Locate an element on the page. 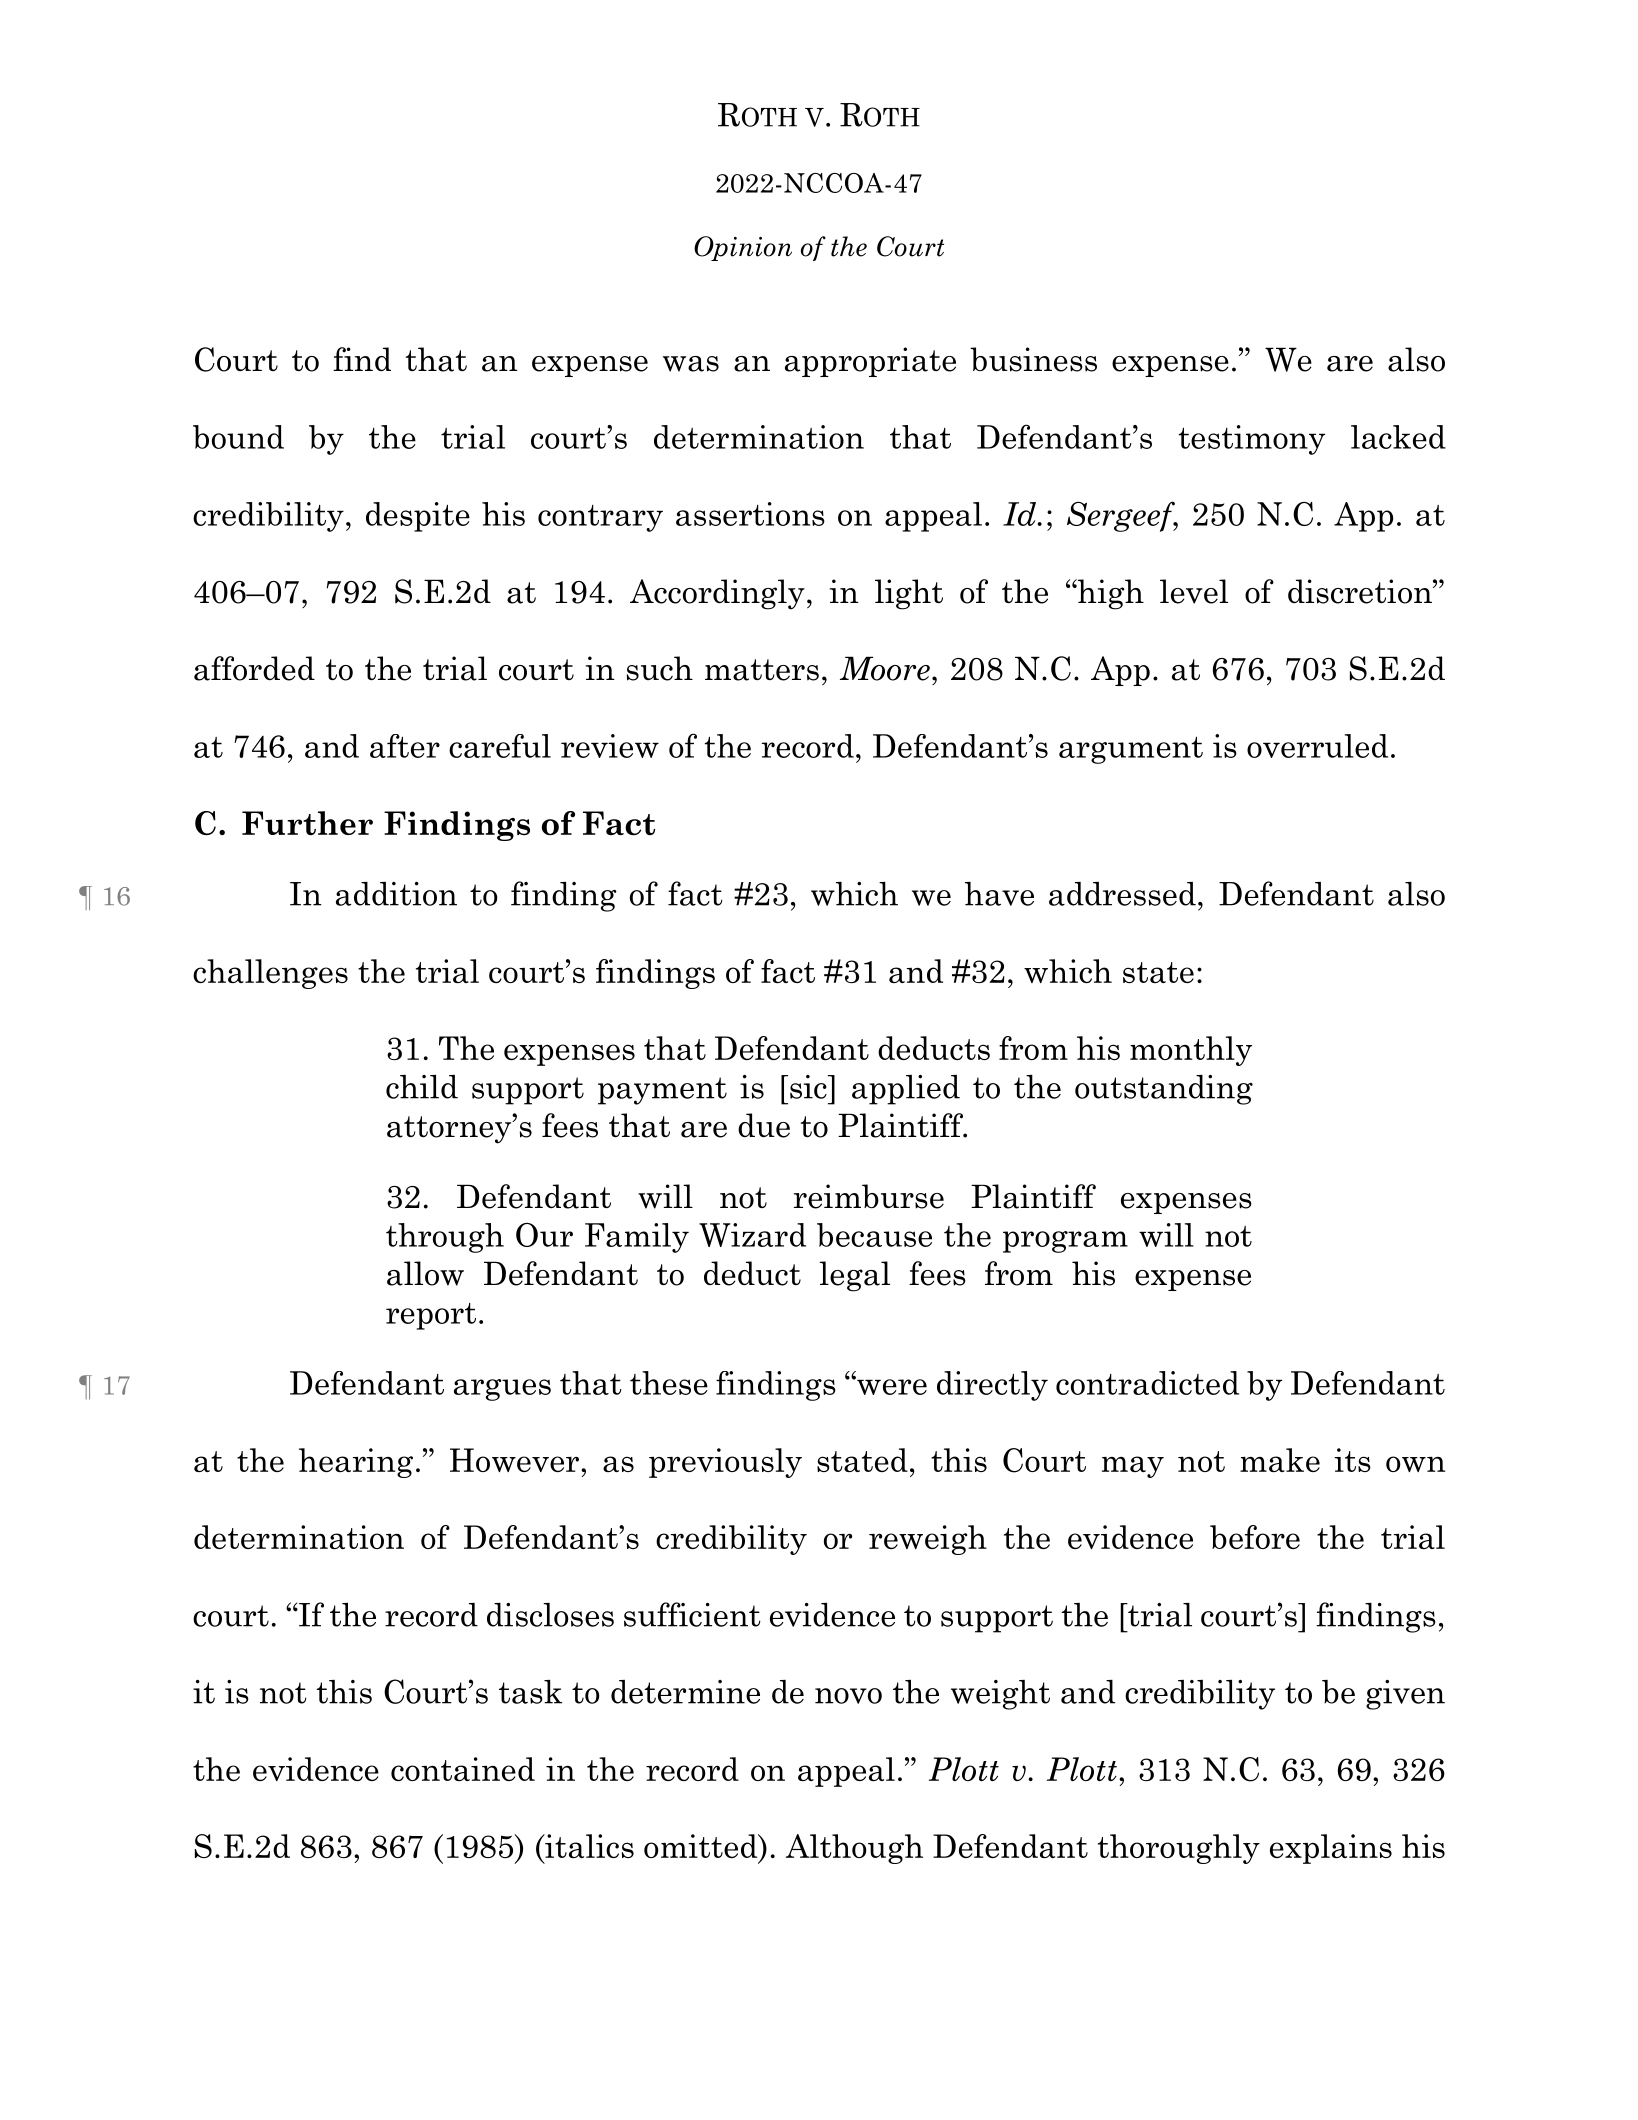 Image resolution: width=1638 pixels, height=2120 pixels. contained is located at coordinates (463, 1769).
